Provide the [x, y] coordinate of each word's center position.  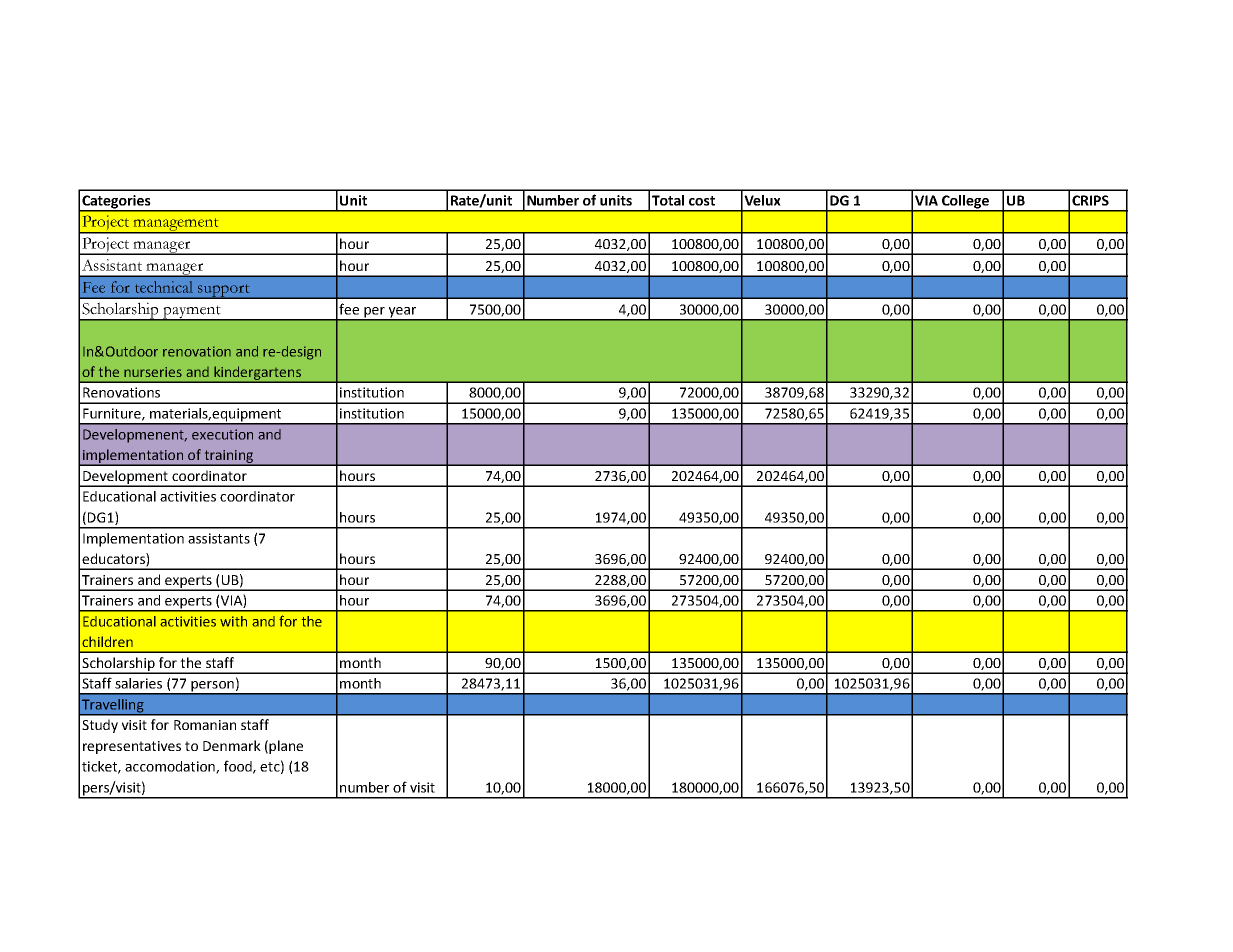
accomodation [171, 767]
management [176, 226]
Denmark [232, 745]
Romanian [205, 725]
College [965, 203]
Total [668, 200]
